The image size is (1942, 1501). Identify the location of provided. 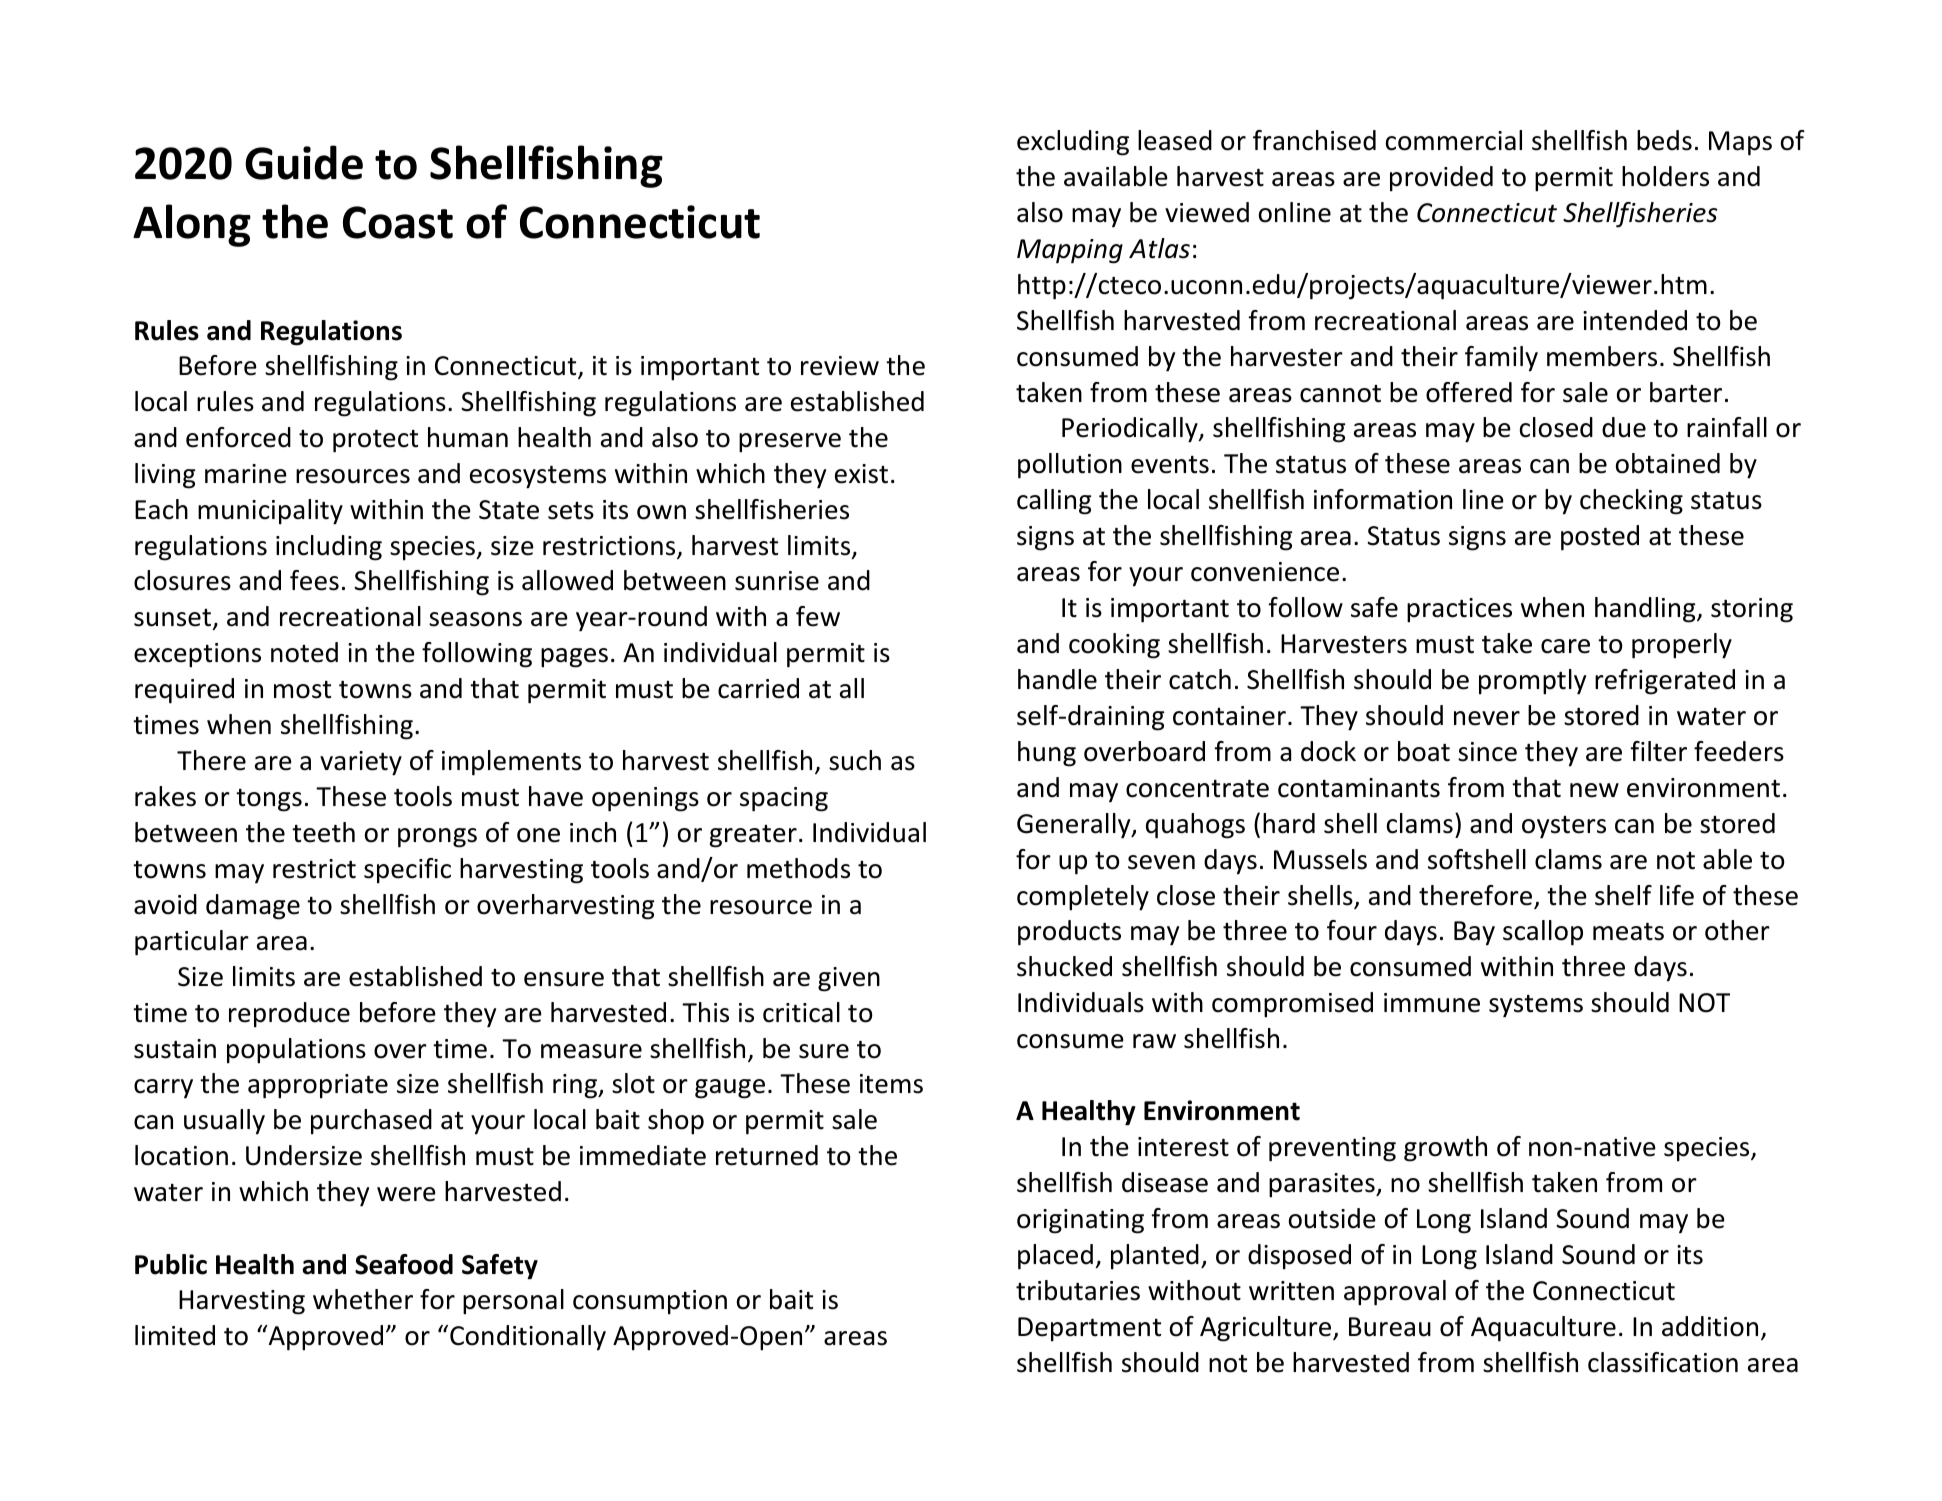
(1441, 179).
